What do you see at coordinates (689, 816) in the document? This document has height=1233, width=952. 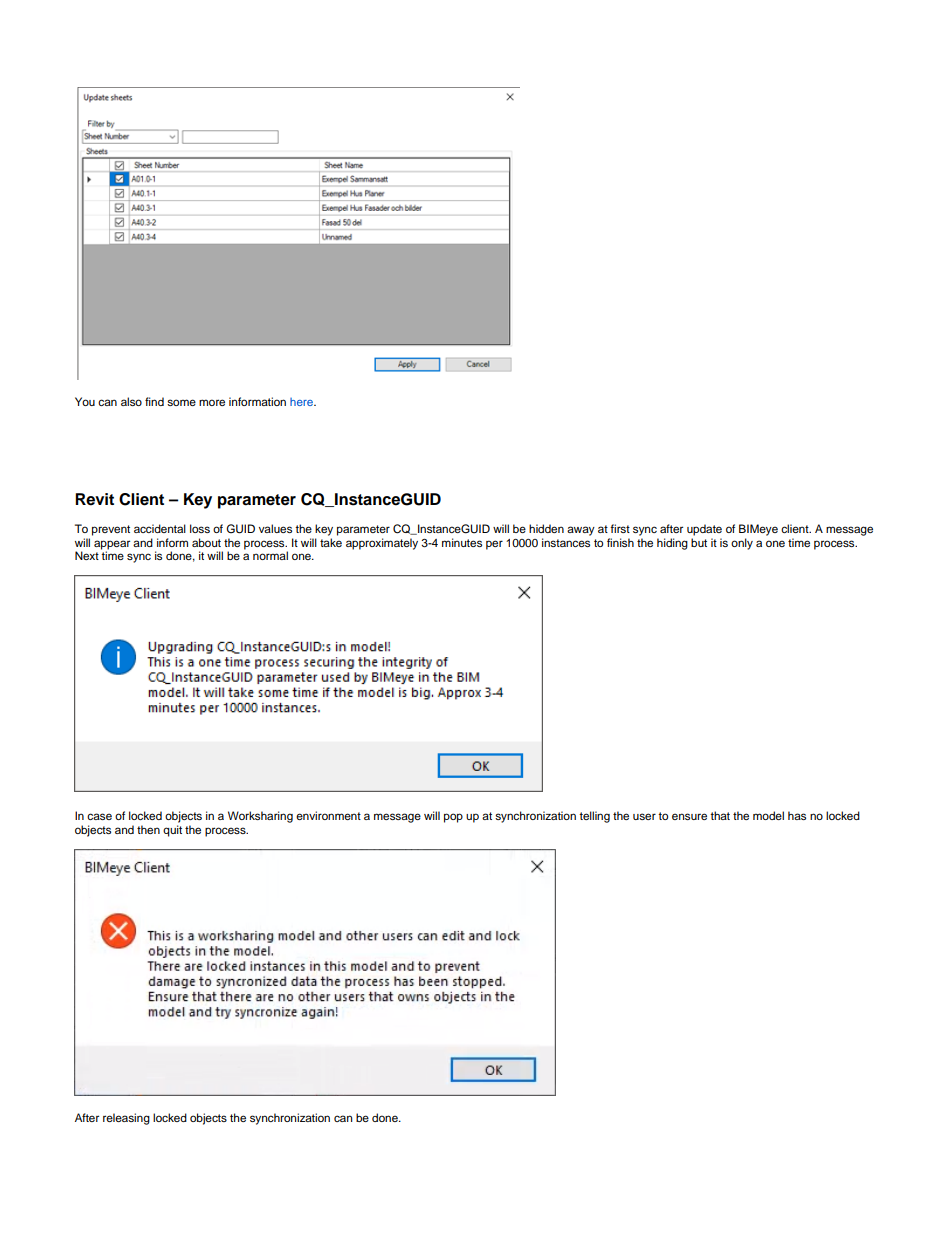 I see `ensure` at bounding box center [689, 816].
